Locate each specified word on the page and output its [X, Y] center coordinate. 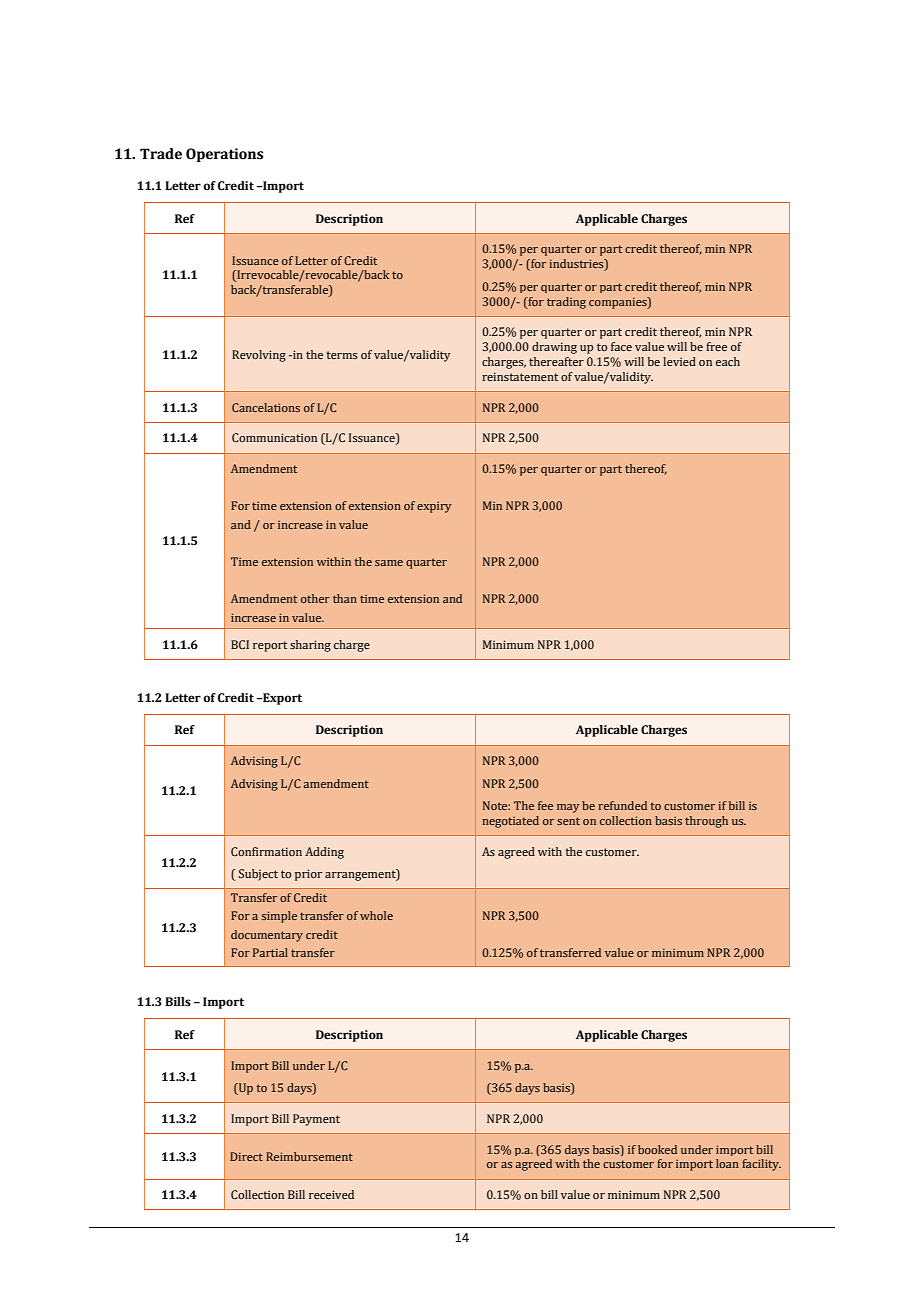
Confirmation [266, 851]
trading [566, 303]
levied [679, 361]
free [716, 346]
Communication [274, 437]
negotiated [510, 822]
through [706, 822]
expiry [434, 507]
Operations [224, 155]
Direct [246, 1156]
